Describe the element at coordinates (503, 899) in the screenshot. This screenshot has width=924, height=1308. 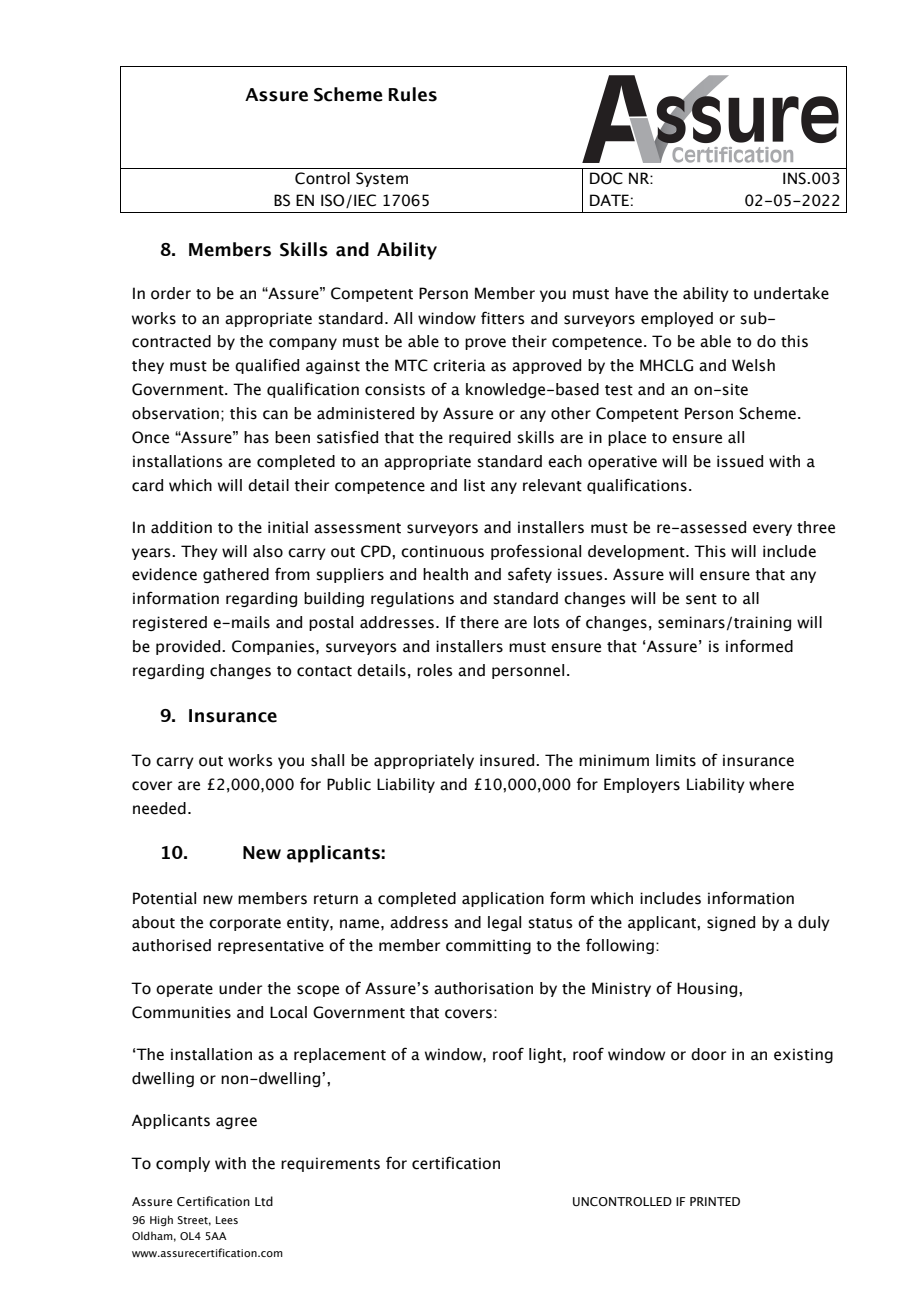
I see `application` at that location.
